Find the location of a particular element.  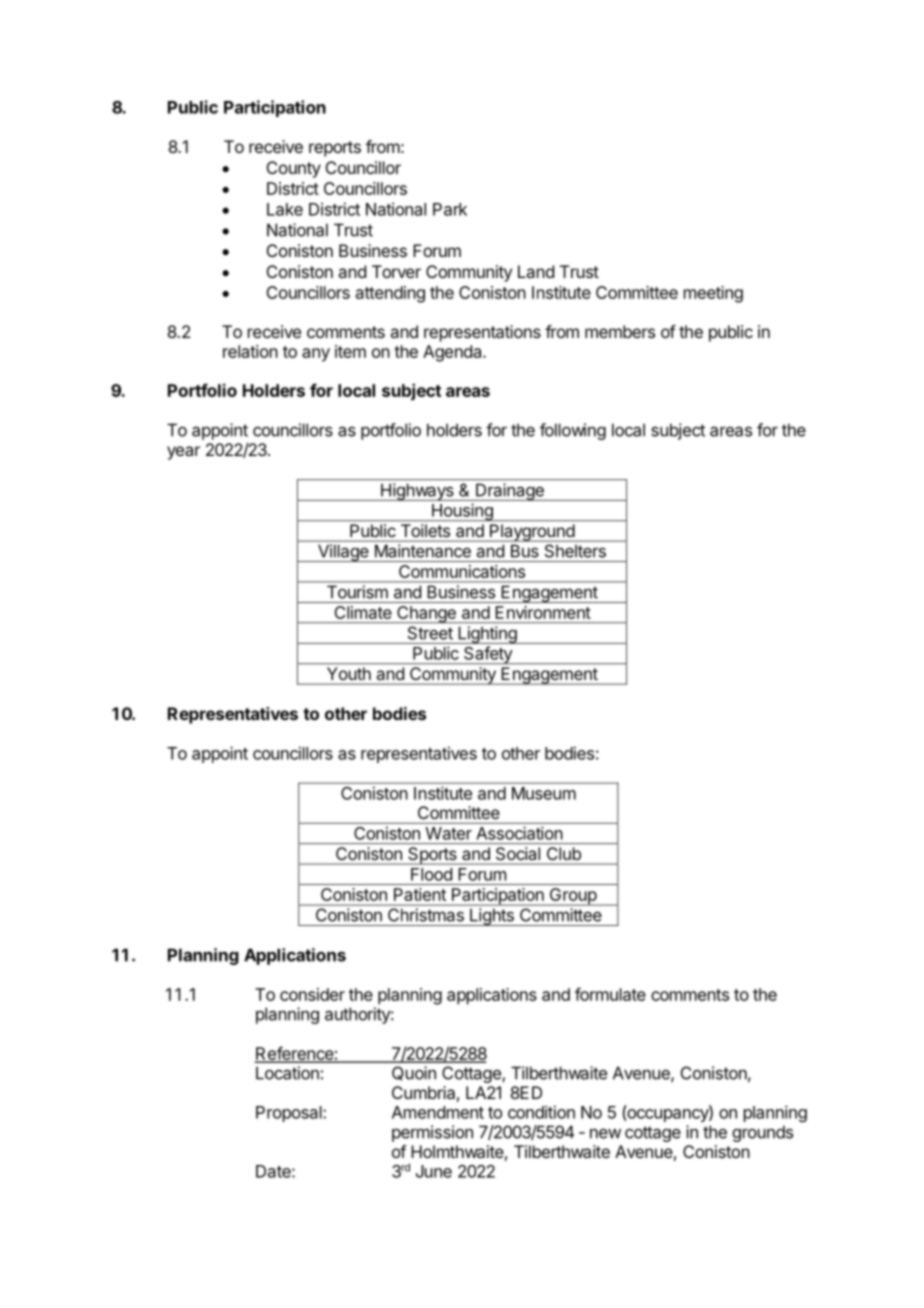

Proposal is located at coordinates (290, 1114).
